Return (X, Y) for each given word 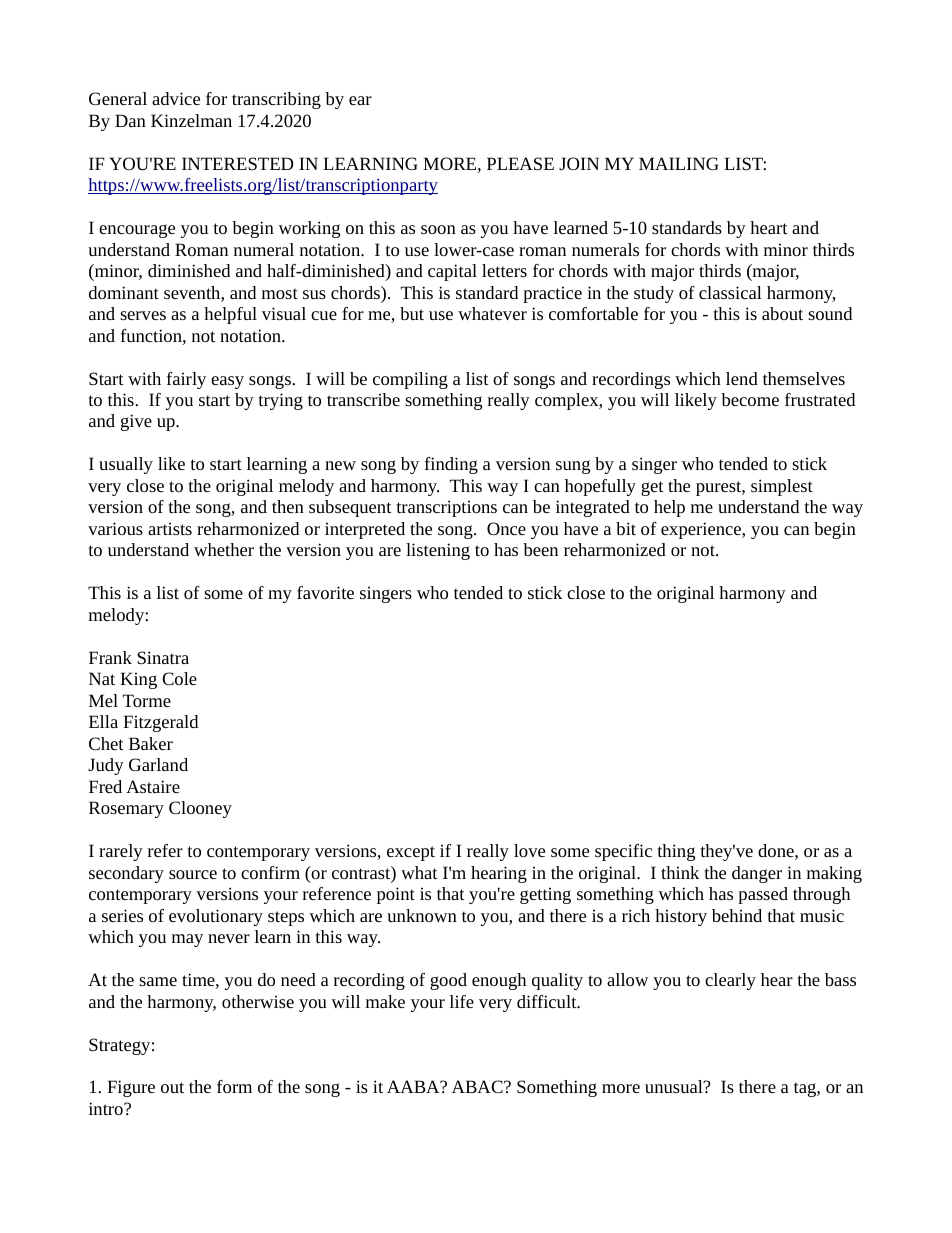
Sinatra (163, 657)
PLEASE (520, 163)
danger (757, 874)
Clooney (200, 809)
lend (742, 378)
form (234, 1086)
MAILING (679, 163)
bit (626, 528)
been (540, 549)
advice (176, 98)
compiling (410, 380)
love (529, 850)
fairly (186, 380)
